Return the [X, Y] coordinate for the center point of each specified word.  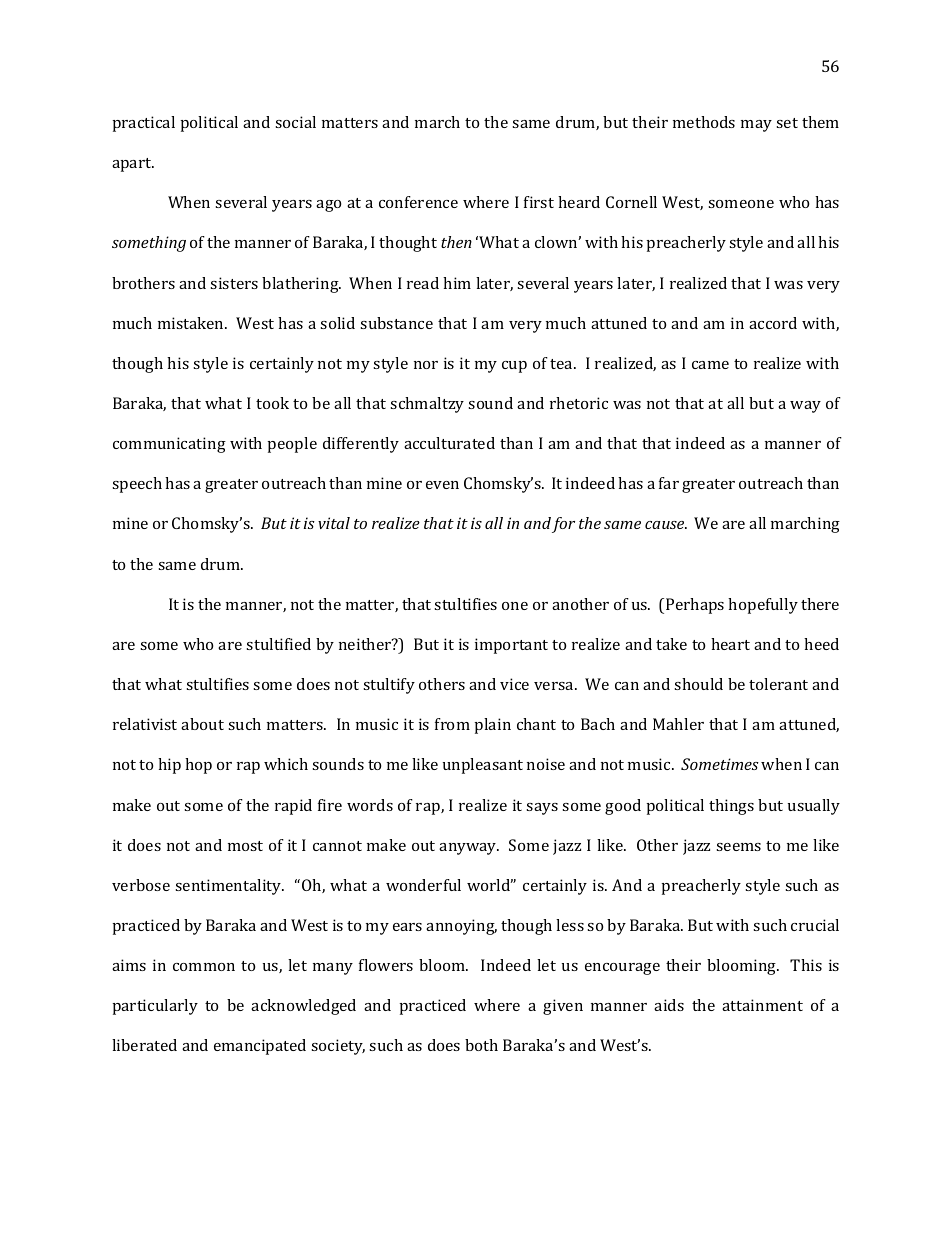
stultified [278, 644]
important [511, 646]
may [756, 126]
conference [418, 202]
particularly [155, 1007]
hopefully [763, 606]
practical [144, 124]
